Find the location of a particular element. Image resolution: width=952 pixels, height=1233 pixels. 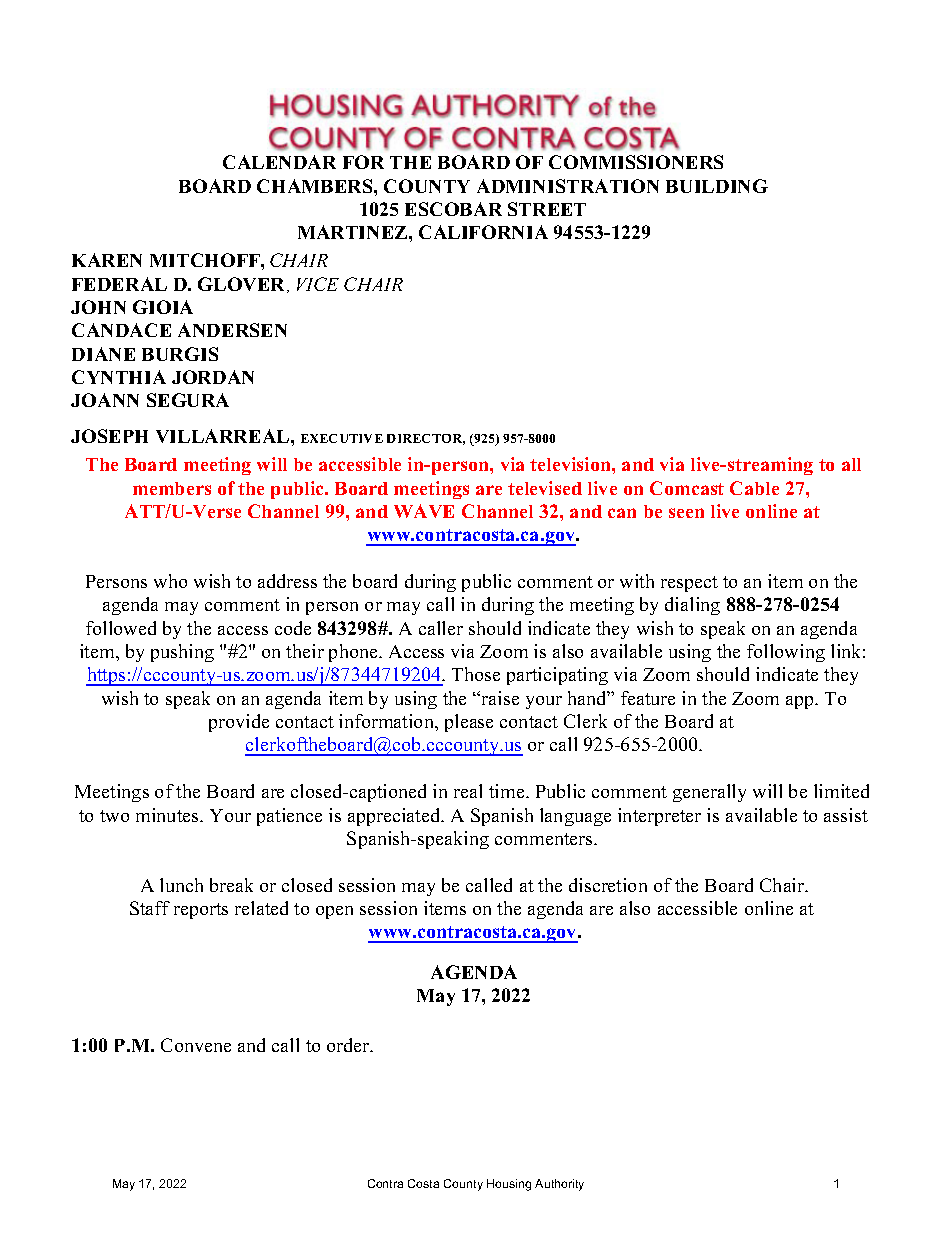

discretion is located at coordinates (608, 885).
